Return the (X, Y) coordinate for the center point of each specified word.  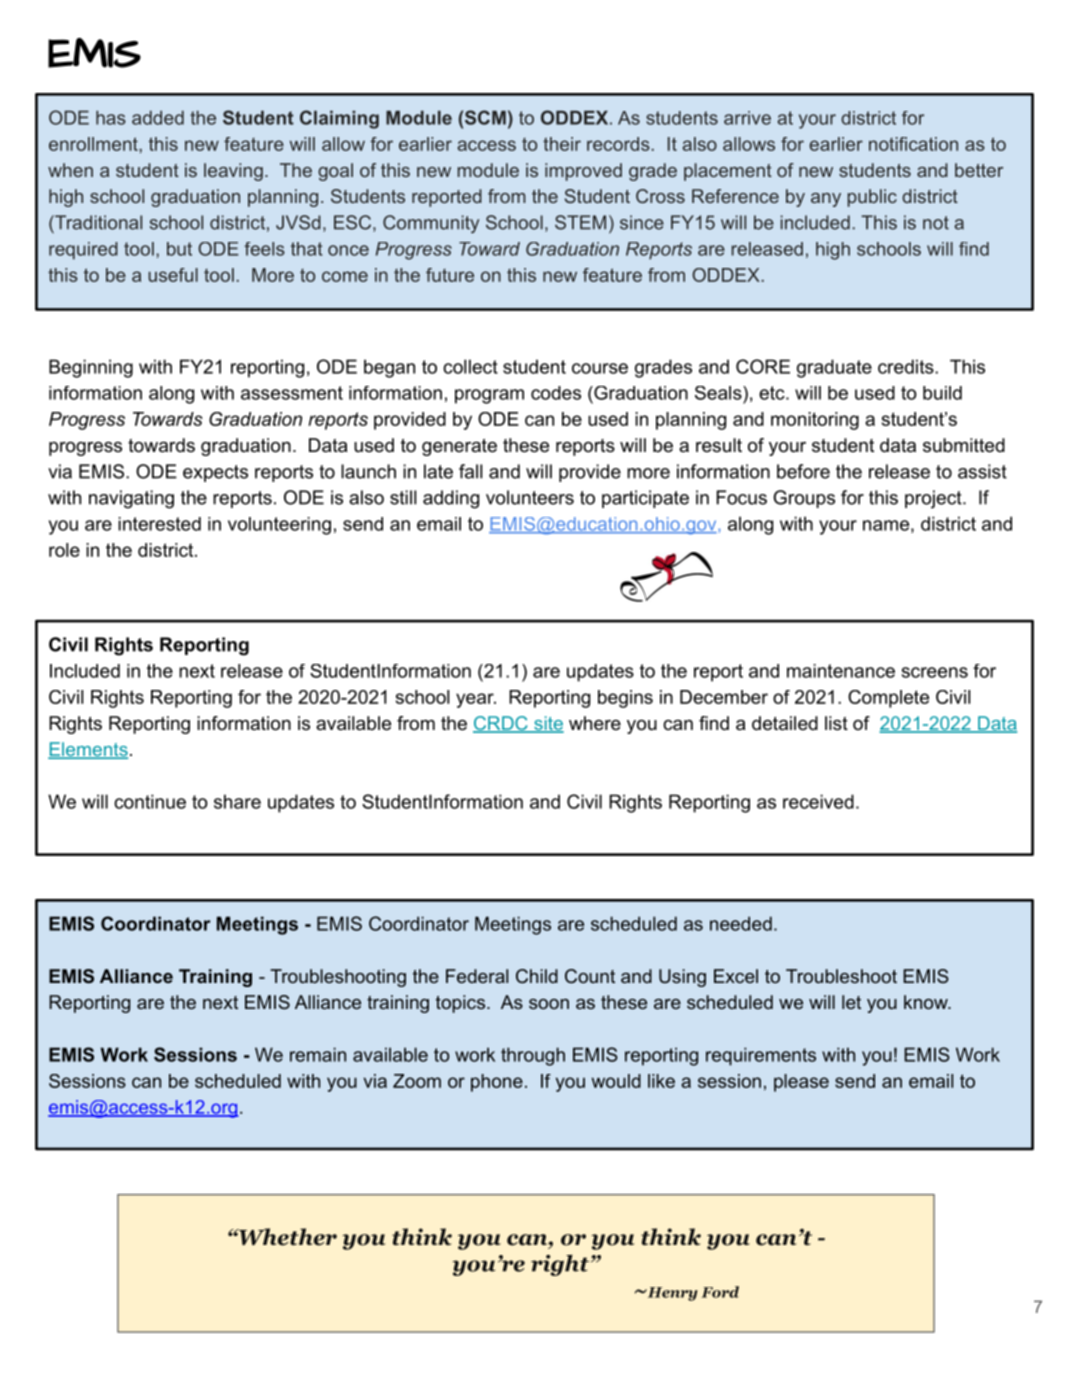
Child (537, 976)
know (927, 1002)
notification (913, 144)
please (801, 1083)
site (548, 724)
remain (318, 1054)
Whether (287, 1237)
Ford (720, 1292)
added (158, 118)
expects (215, 473)
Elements (88, 750)
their (562, 144)
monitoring (815, 421)
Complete (888, 699)
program (489, 396)
